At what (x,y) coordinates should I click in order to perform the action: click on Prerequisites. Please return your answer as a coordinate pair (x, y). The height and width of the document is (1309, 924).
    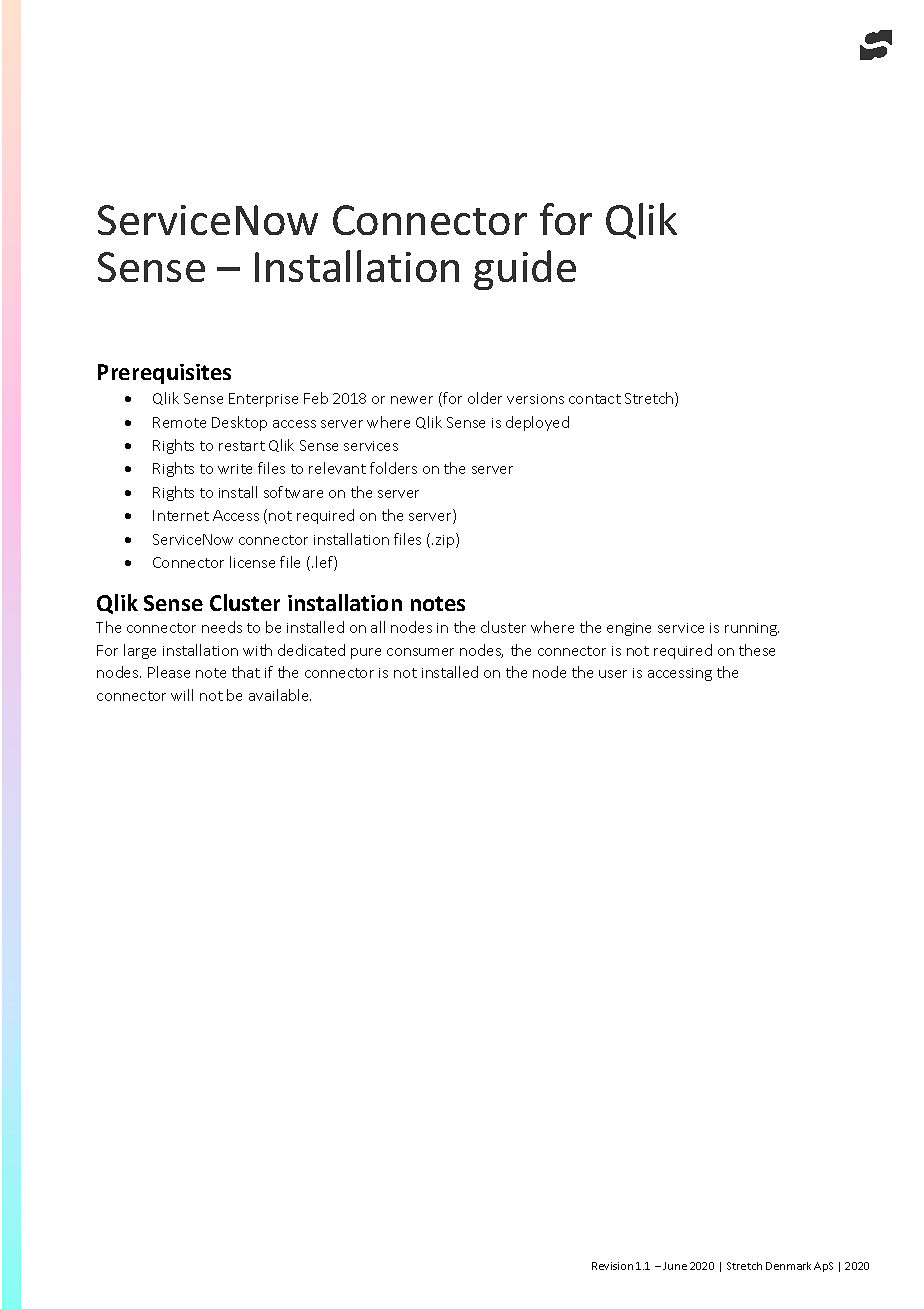
    Looking at the image, I should click on (164, 374).
